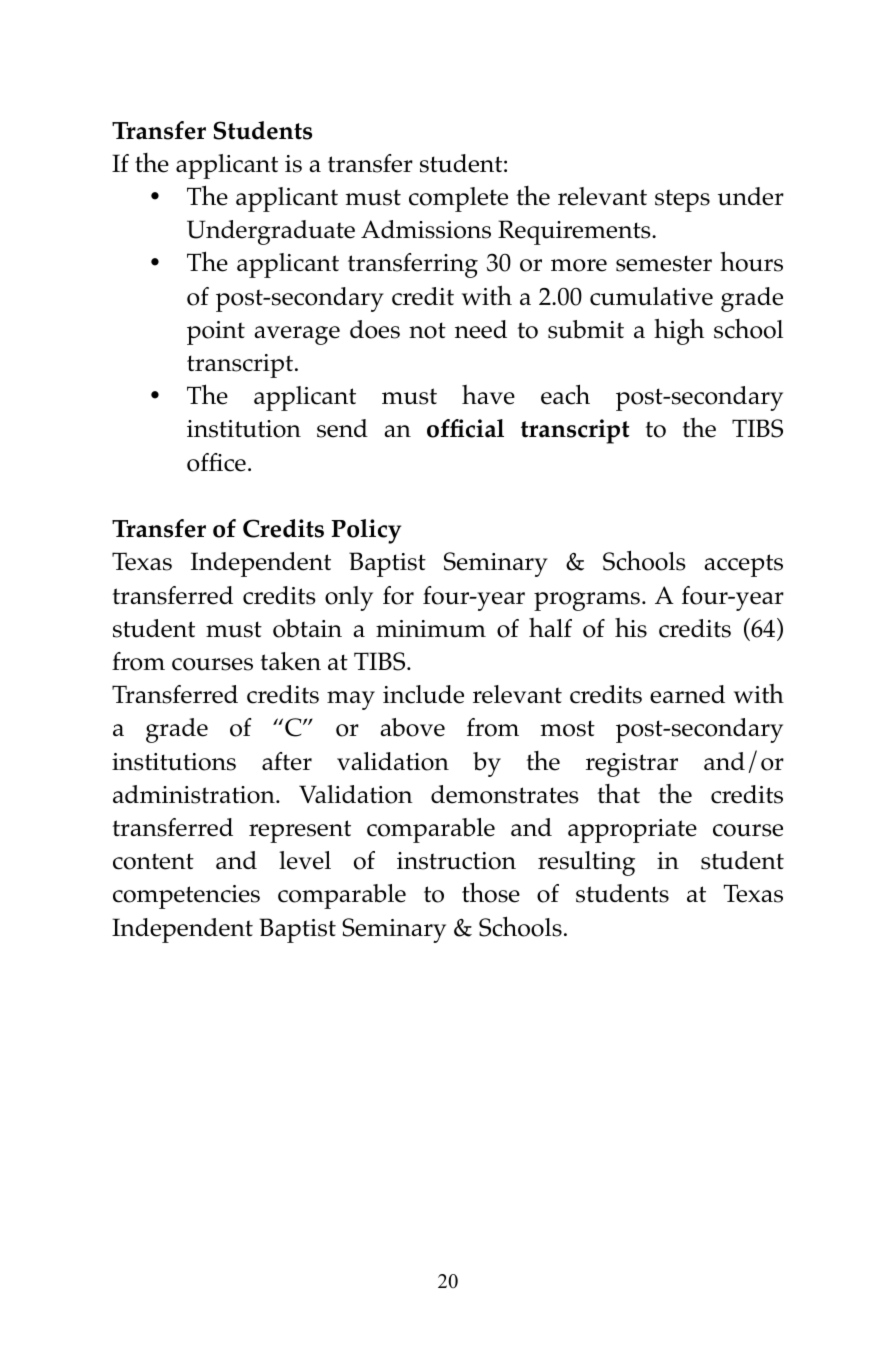 Image resolution: width=896 pixels, height=1345 pixels. Describe the element at coordinates (287, 761) in the document. I see `after` at that location.
